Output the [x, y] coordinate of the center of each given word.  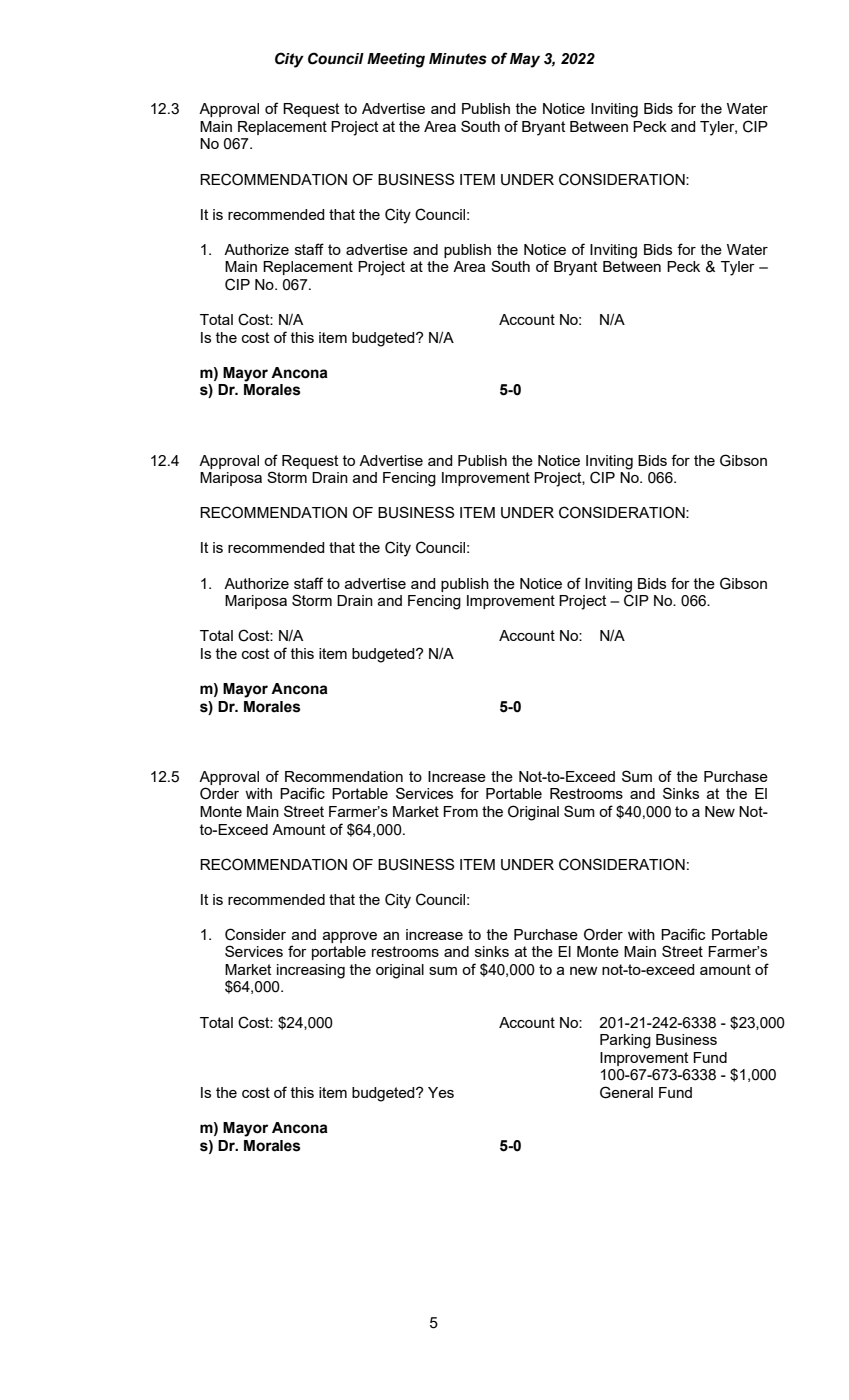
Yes [441, 1092]
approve [350, 937]
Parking [625, 1041]
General [626, 1092]
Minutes [458, 59]
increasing [311, 971]
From [460, 811]
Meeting [396, 60]
